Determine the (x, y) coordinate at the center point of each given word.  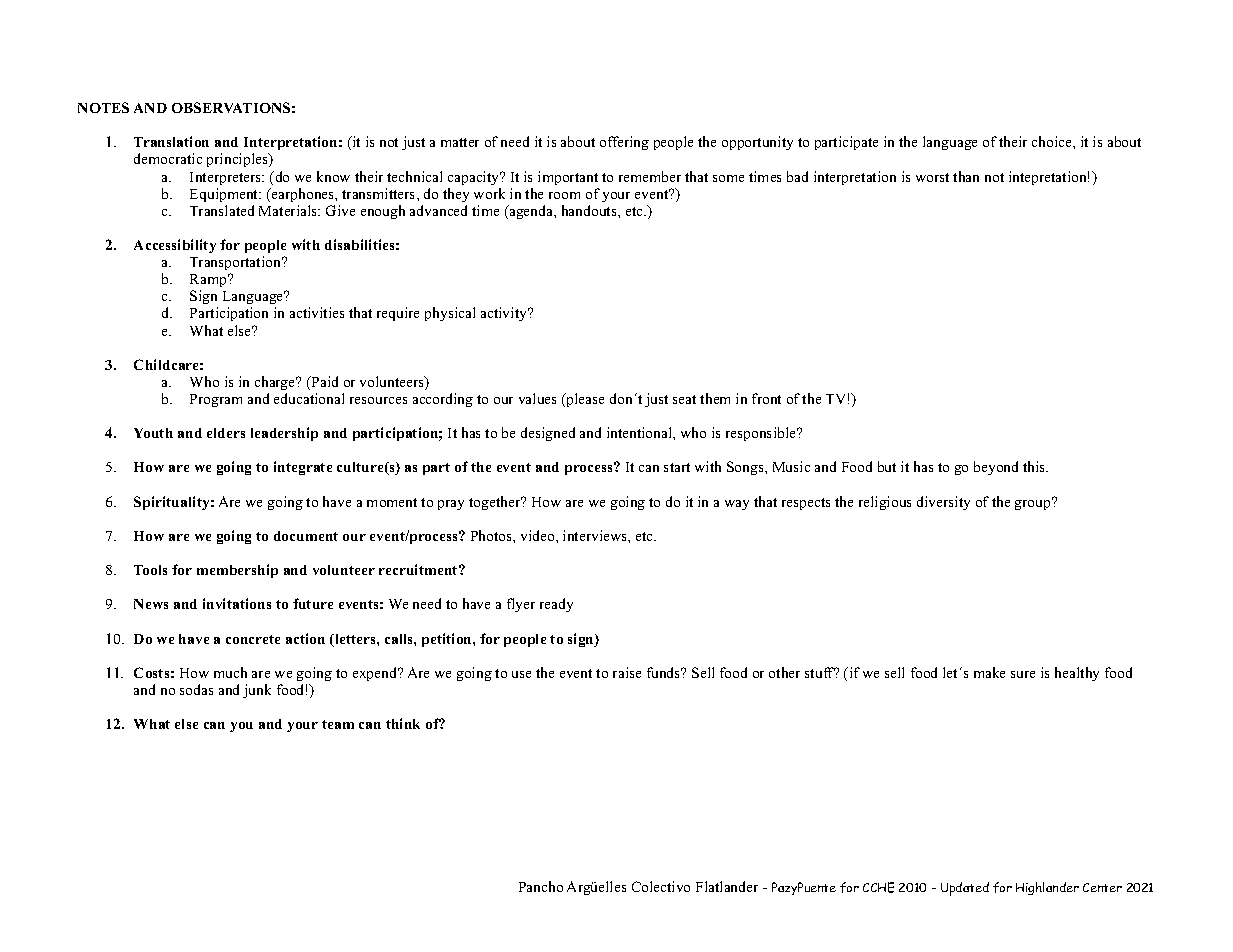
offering (624, 143)
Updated (965, 889)
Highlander (1047, 888)
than (966, 176)
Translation (171, 141)
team (338, 724)
